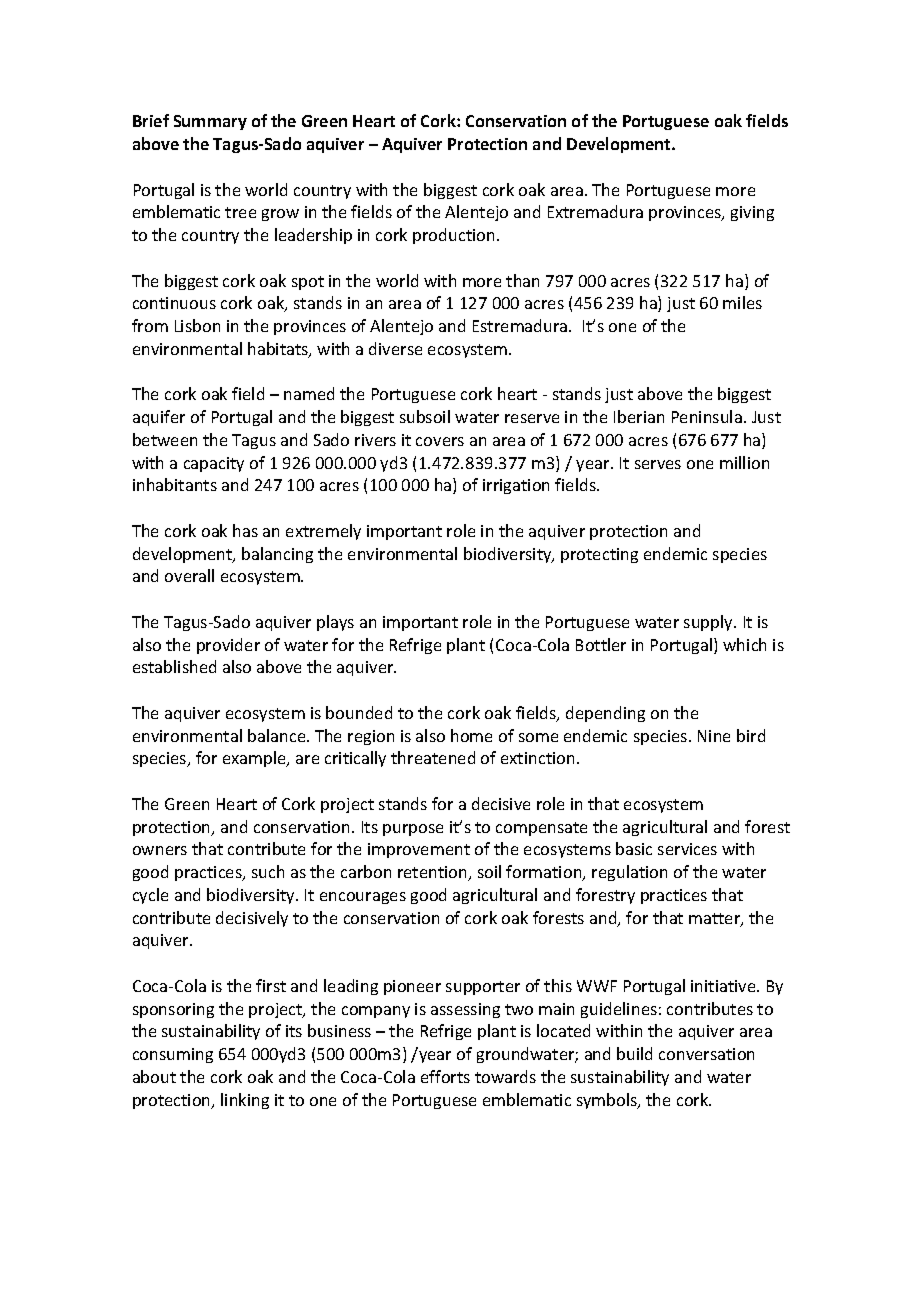 The width and height of the image is (924, 1308). What do you see at coordinates (453, 236) in the image?
I see `production` at bounding box center [453, 236].
